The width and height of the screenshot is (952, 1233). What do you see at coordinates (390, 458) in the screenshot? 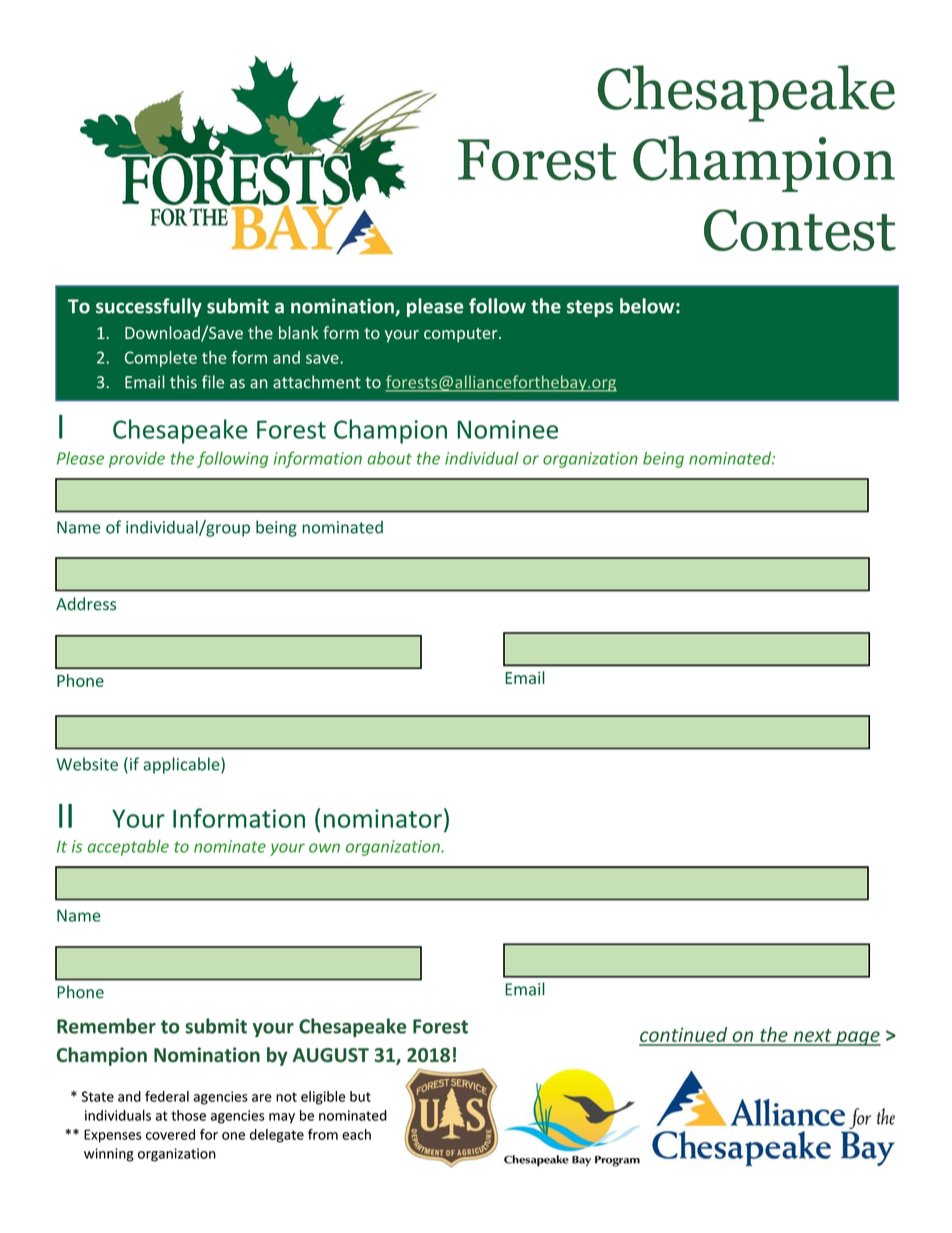
I see `about` at bounding box center [390, 458].
